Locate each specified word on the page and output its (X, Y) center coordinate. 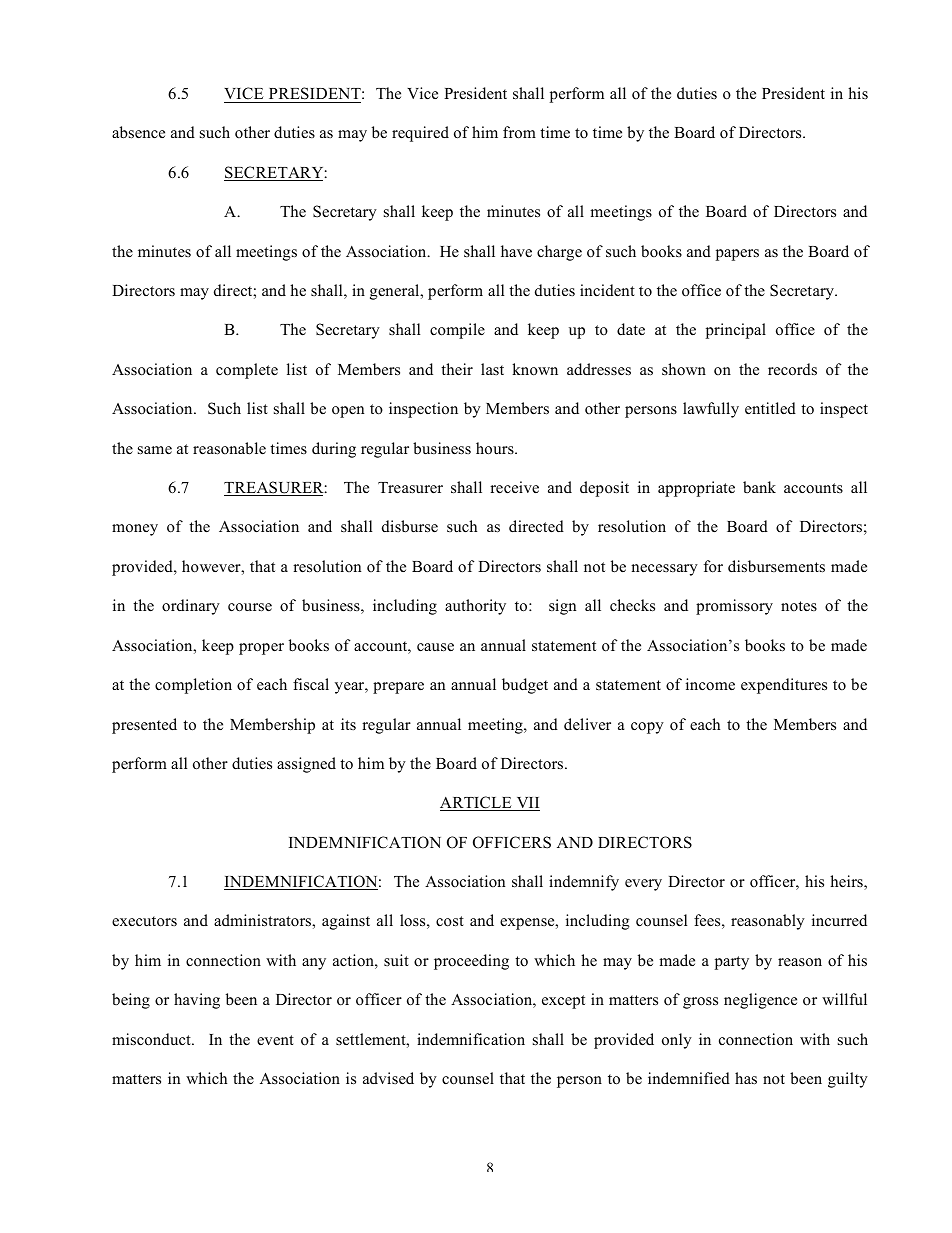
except (563, 1002)
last (492, 369)
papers (737, 255)
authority (475, 607)
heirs (847, 882)
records (792, 369)
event (275, 1040)
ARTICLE (477, 803)
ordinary (191, 607)
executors (144, 921)
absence (138, 132)
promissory (734, 607)
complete (247, 371)
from (519, 132)
